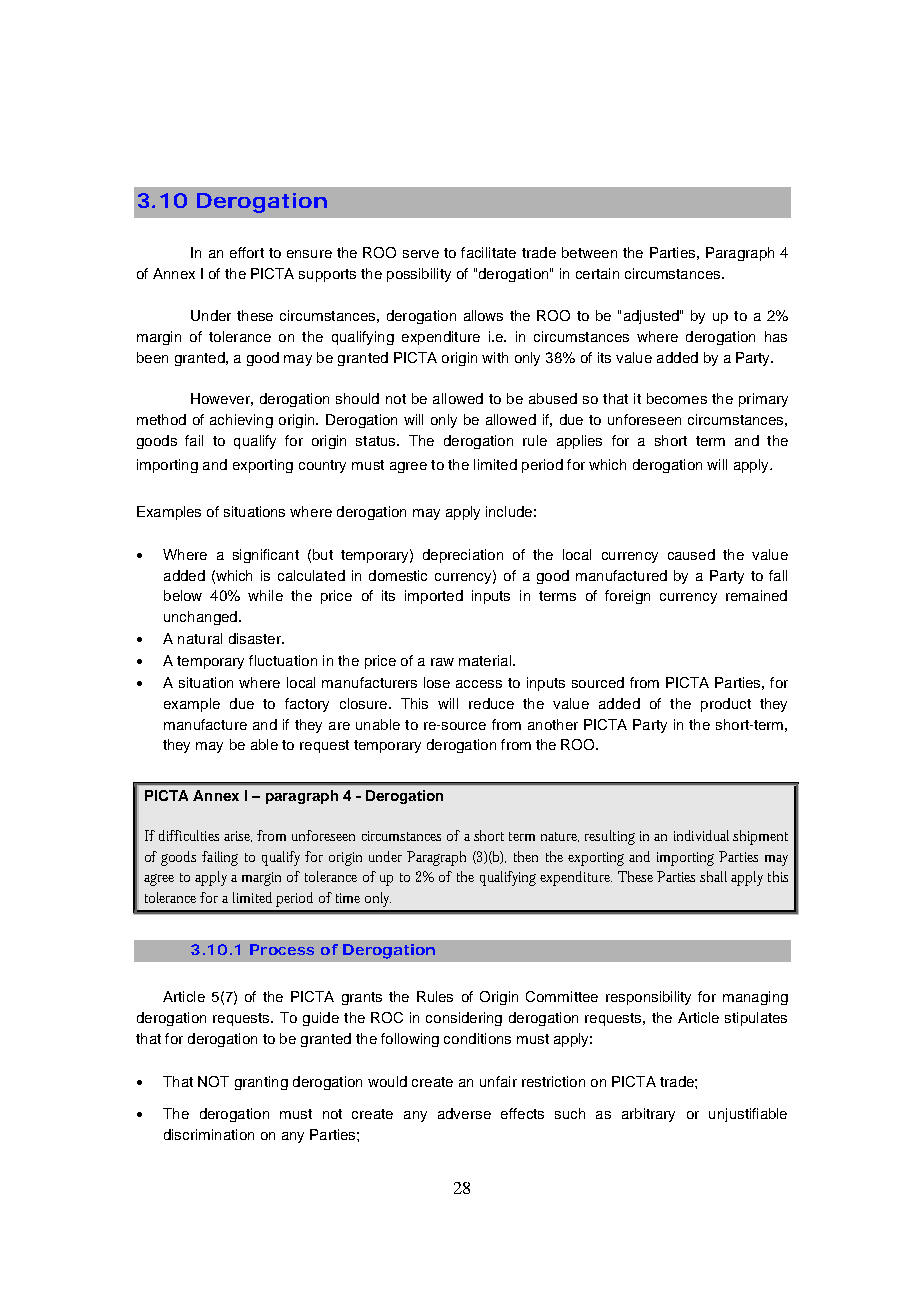  I want to click on effort, so click(247, 252).
